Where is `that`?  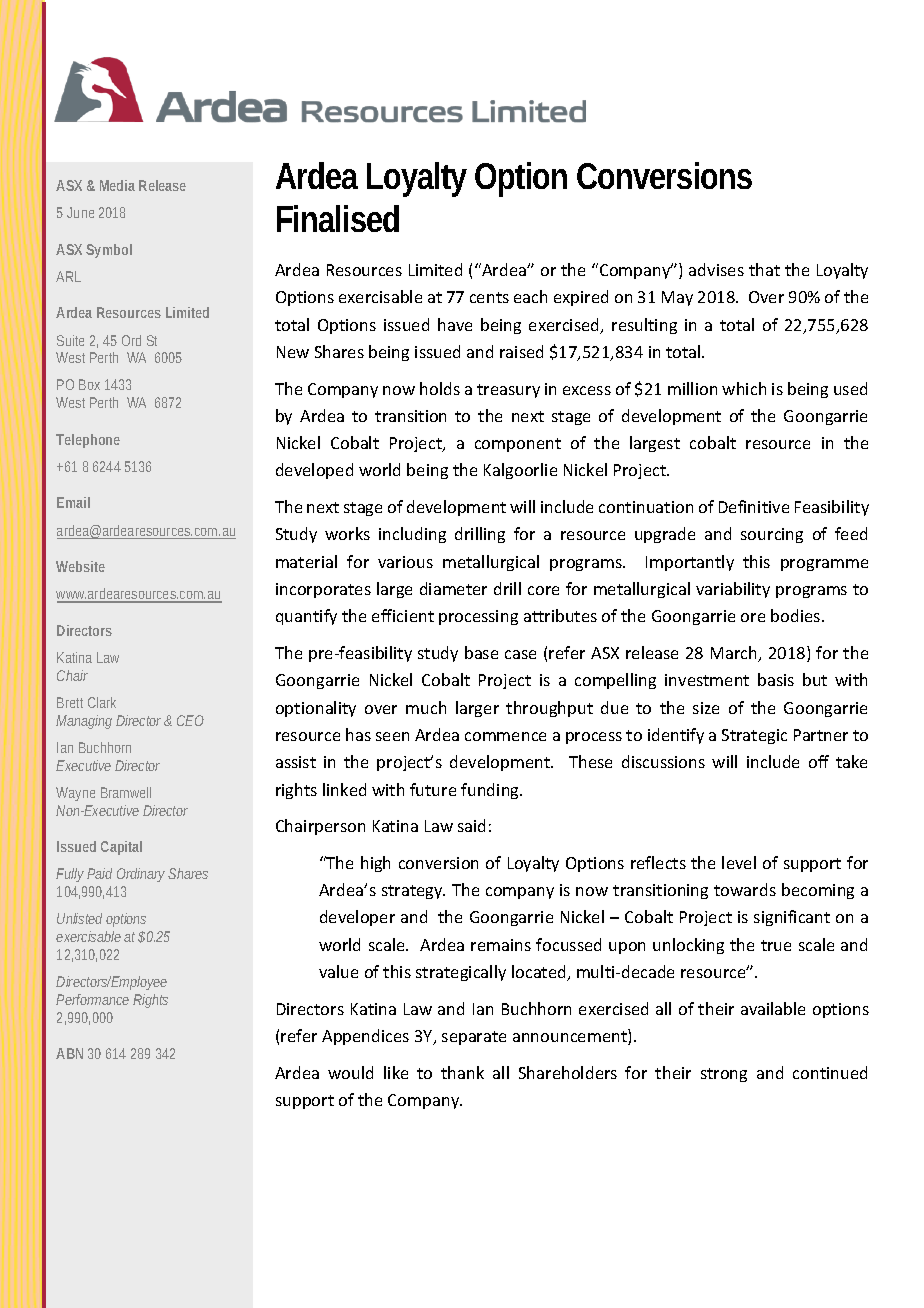
that is located at coordinates (764, 269).
